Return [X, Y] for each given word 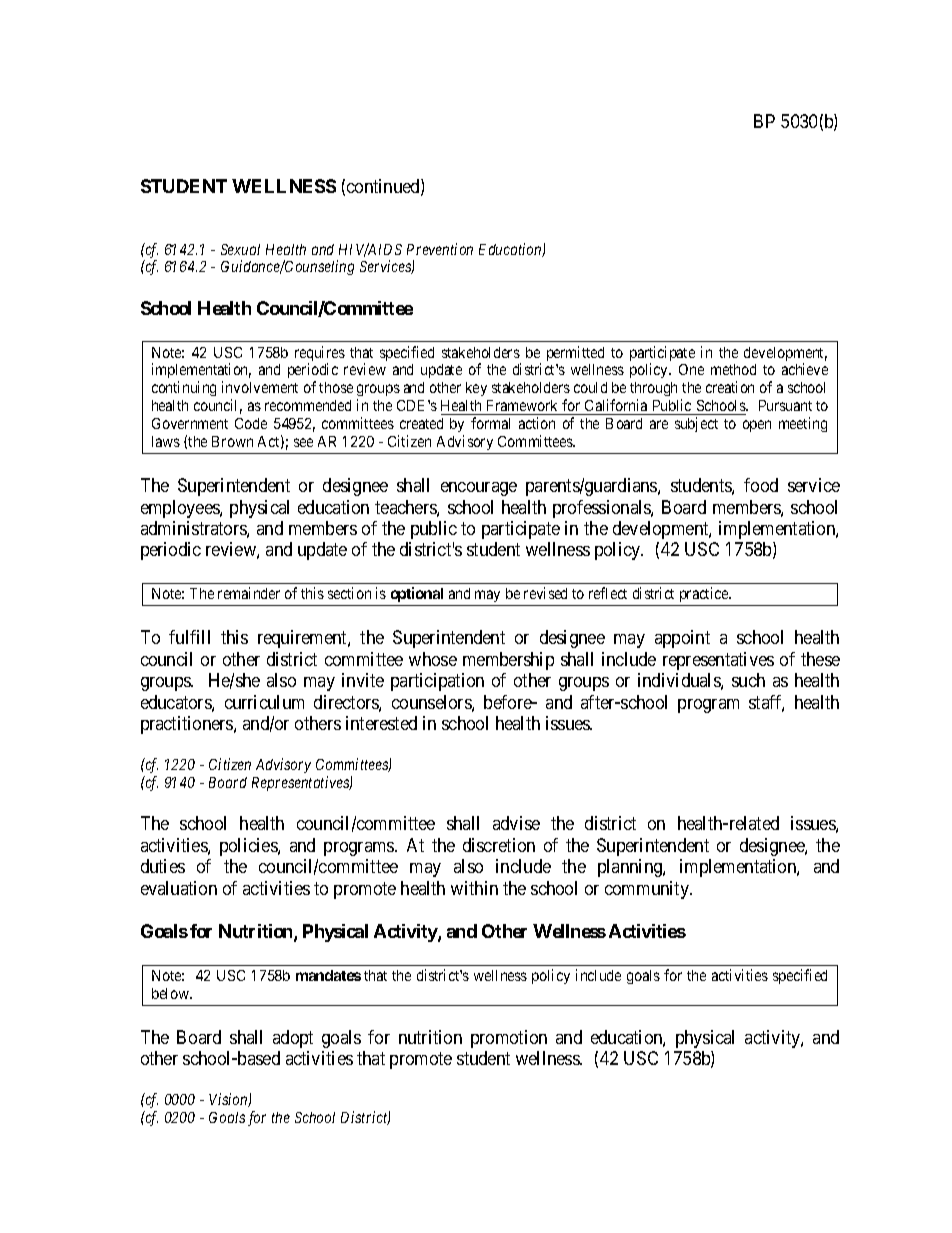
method [733, 369]
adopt [293, 1039]
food [761, 485]
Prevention [440, 249]
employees [181, 509]
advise [516, 823]
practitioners [188, 725]
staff [766, 703]
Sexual [240, 249]
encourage [479, 489]
